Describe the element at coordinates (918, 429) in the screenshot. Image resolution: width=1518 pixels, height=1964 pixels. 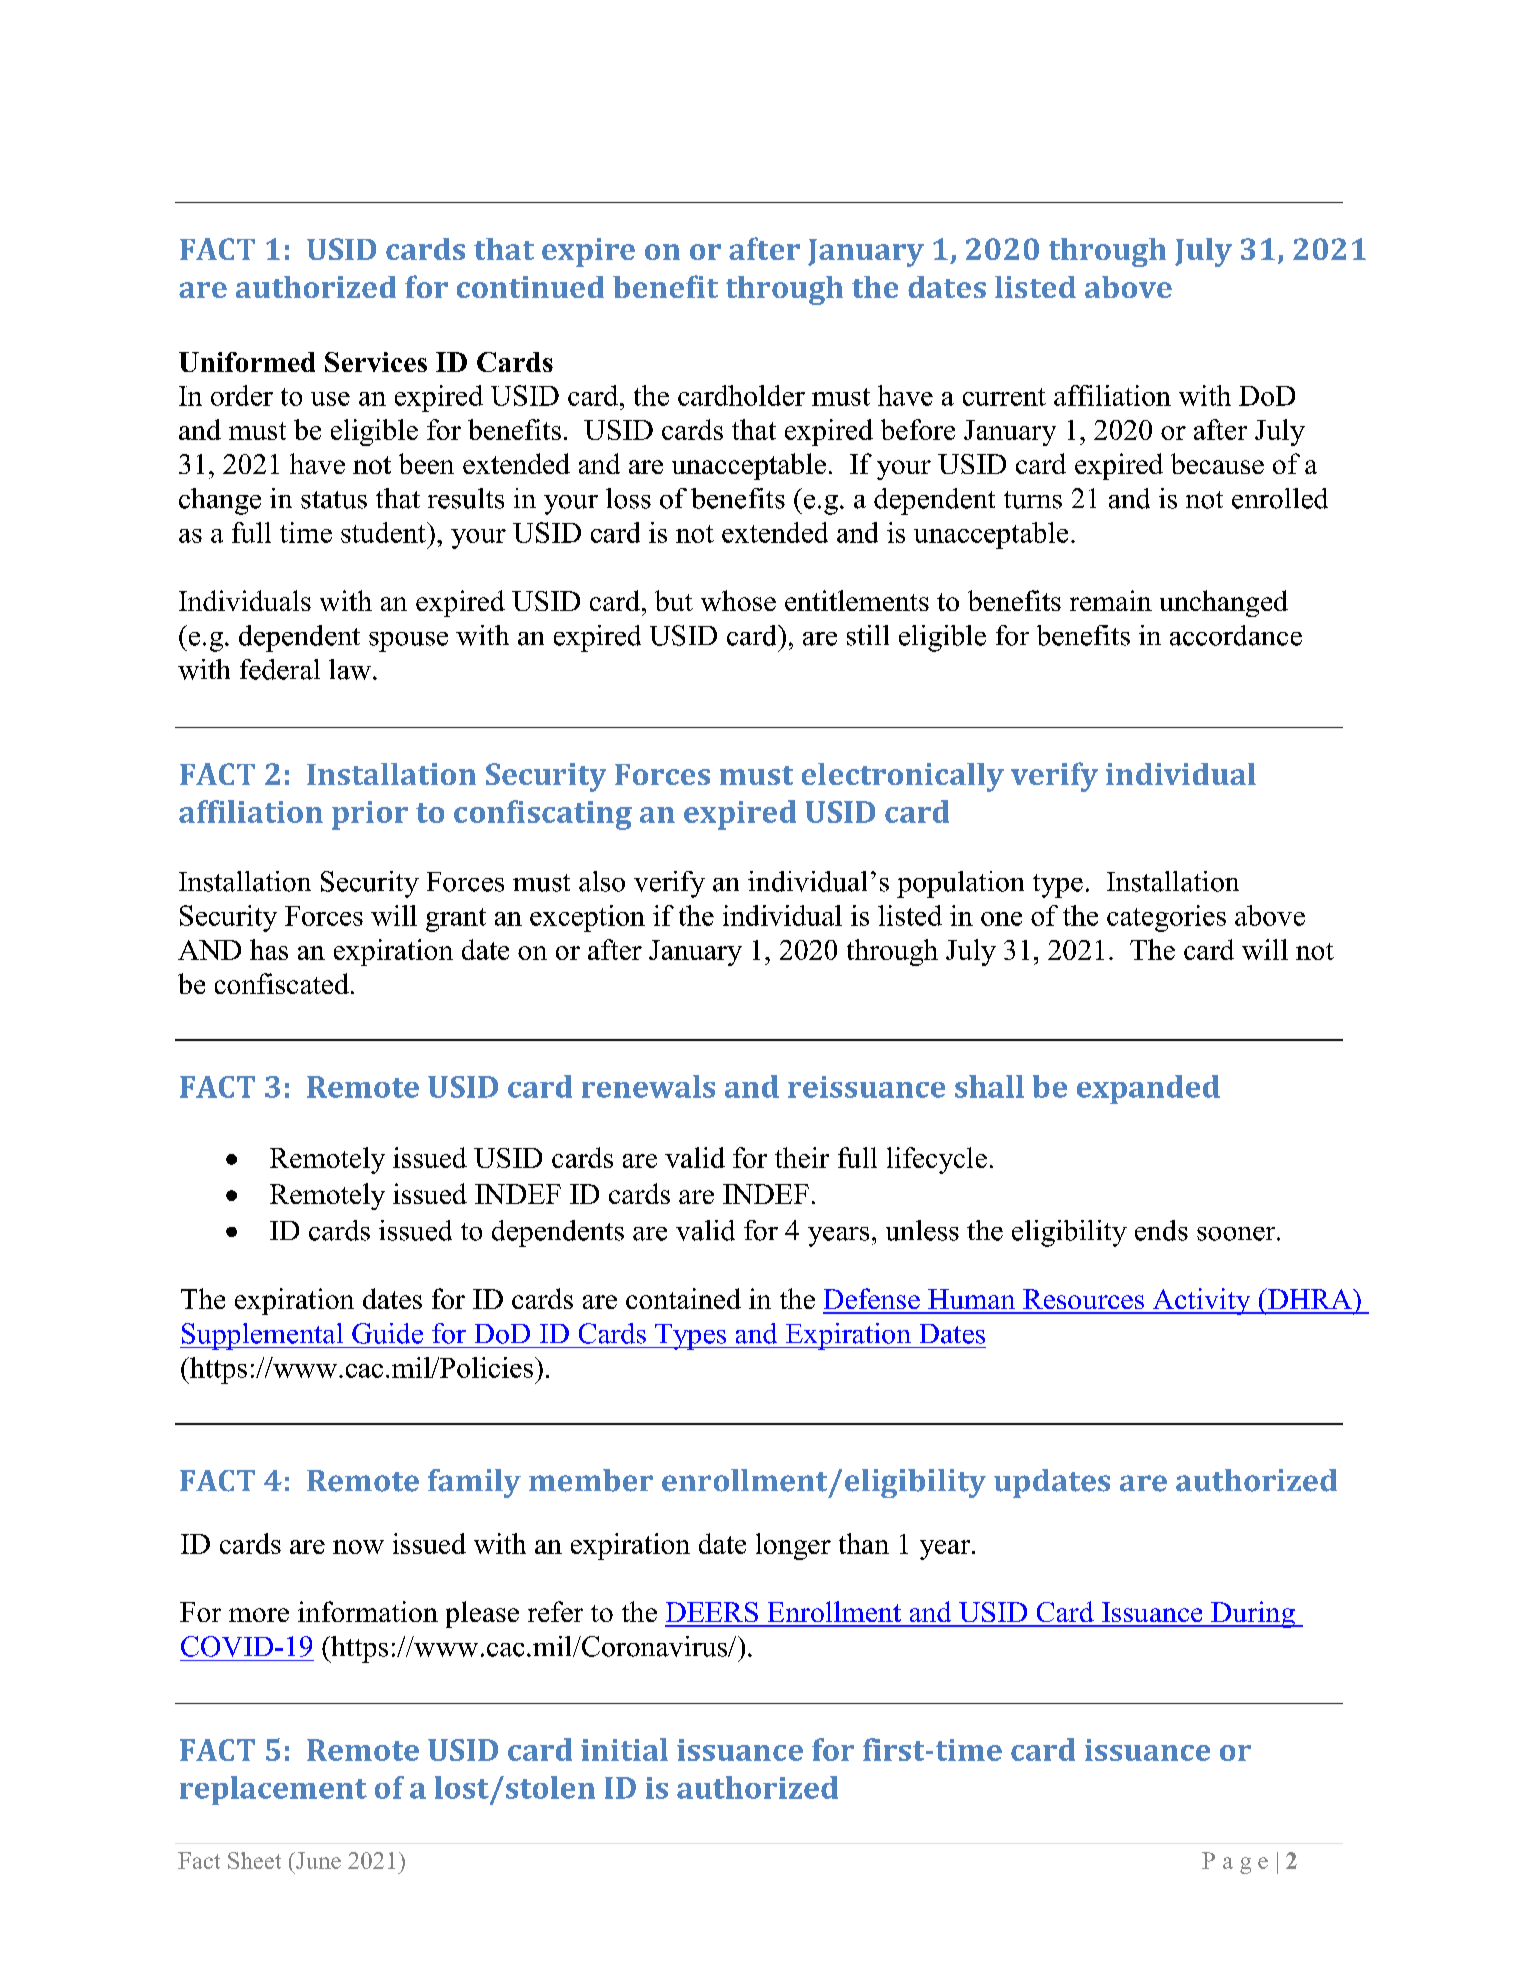
I see `before` at that location.
